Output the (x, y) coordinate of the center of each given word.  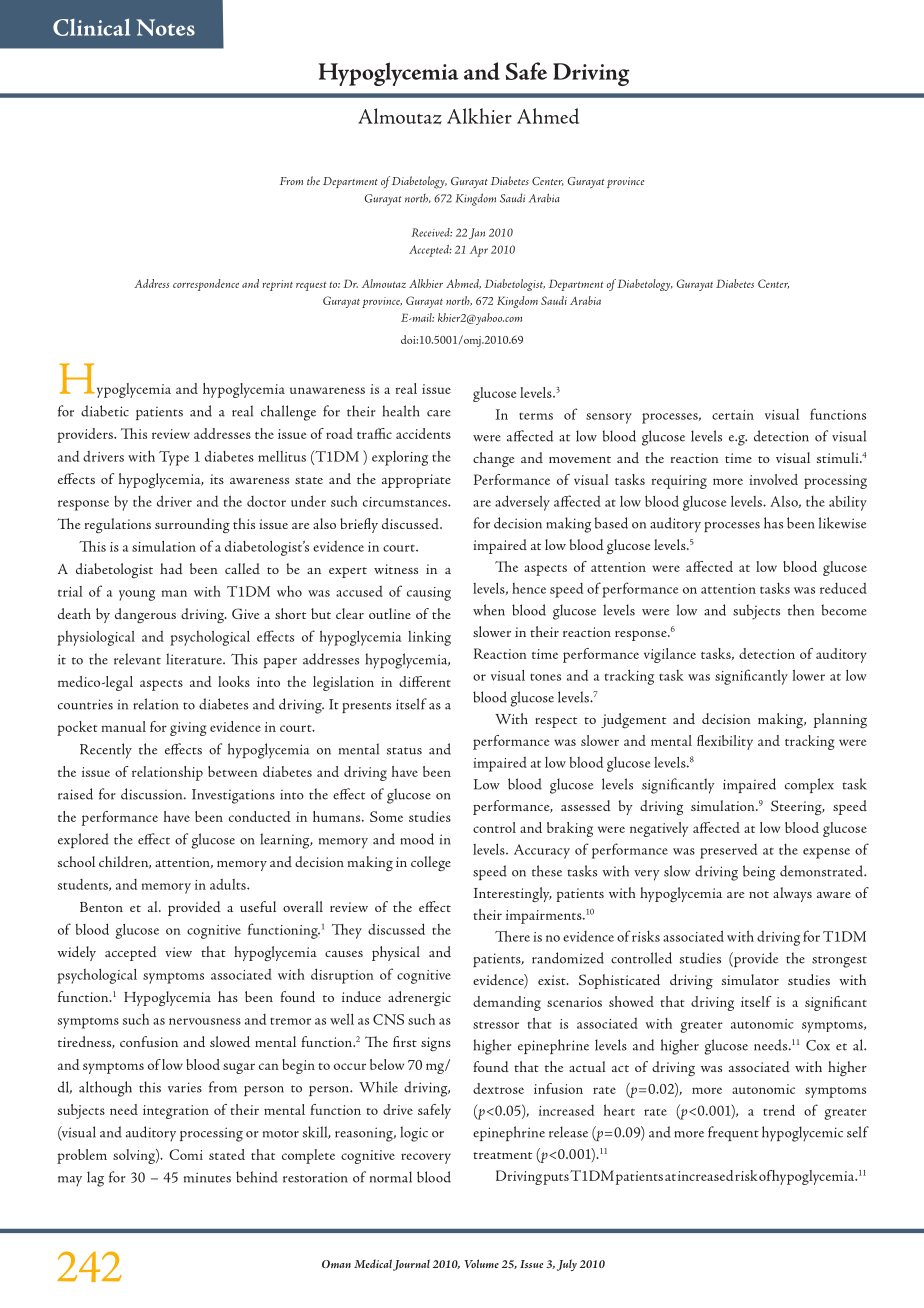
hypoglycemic (802, 1134)
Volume (481, 1263)
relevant (137, 659)
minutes (207, 1177)
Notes (165, 27)
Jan (477, 233)
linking (429, 638)
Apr (479, 251)
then (801, 610)
